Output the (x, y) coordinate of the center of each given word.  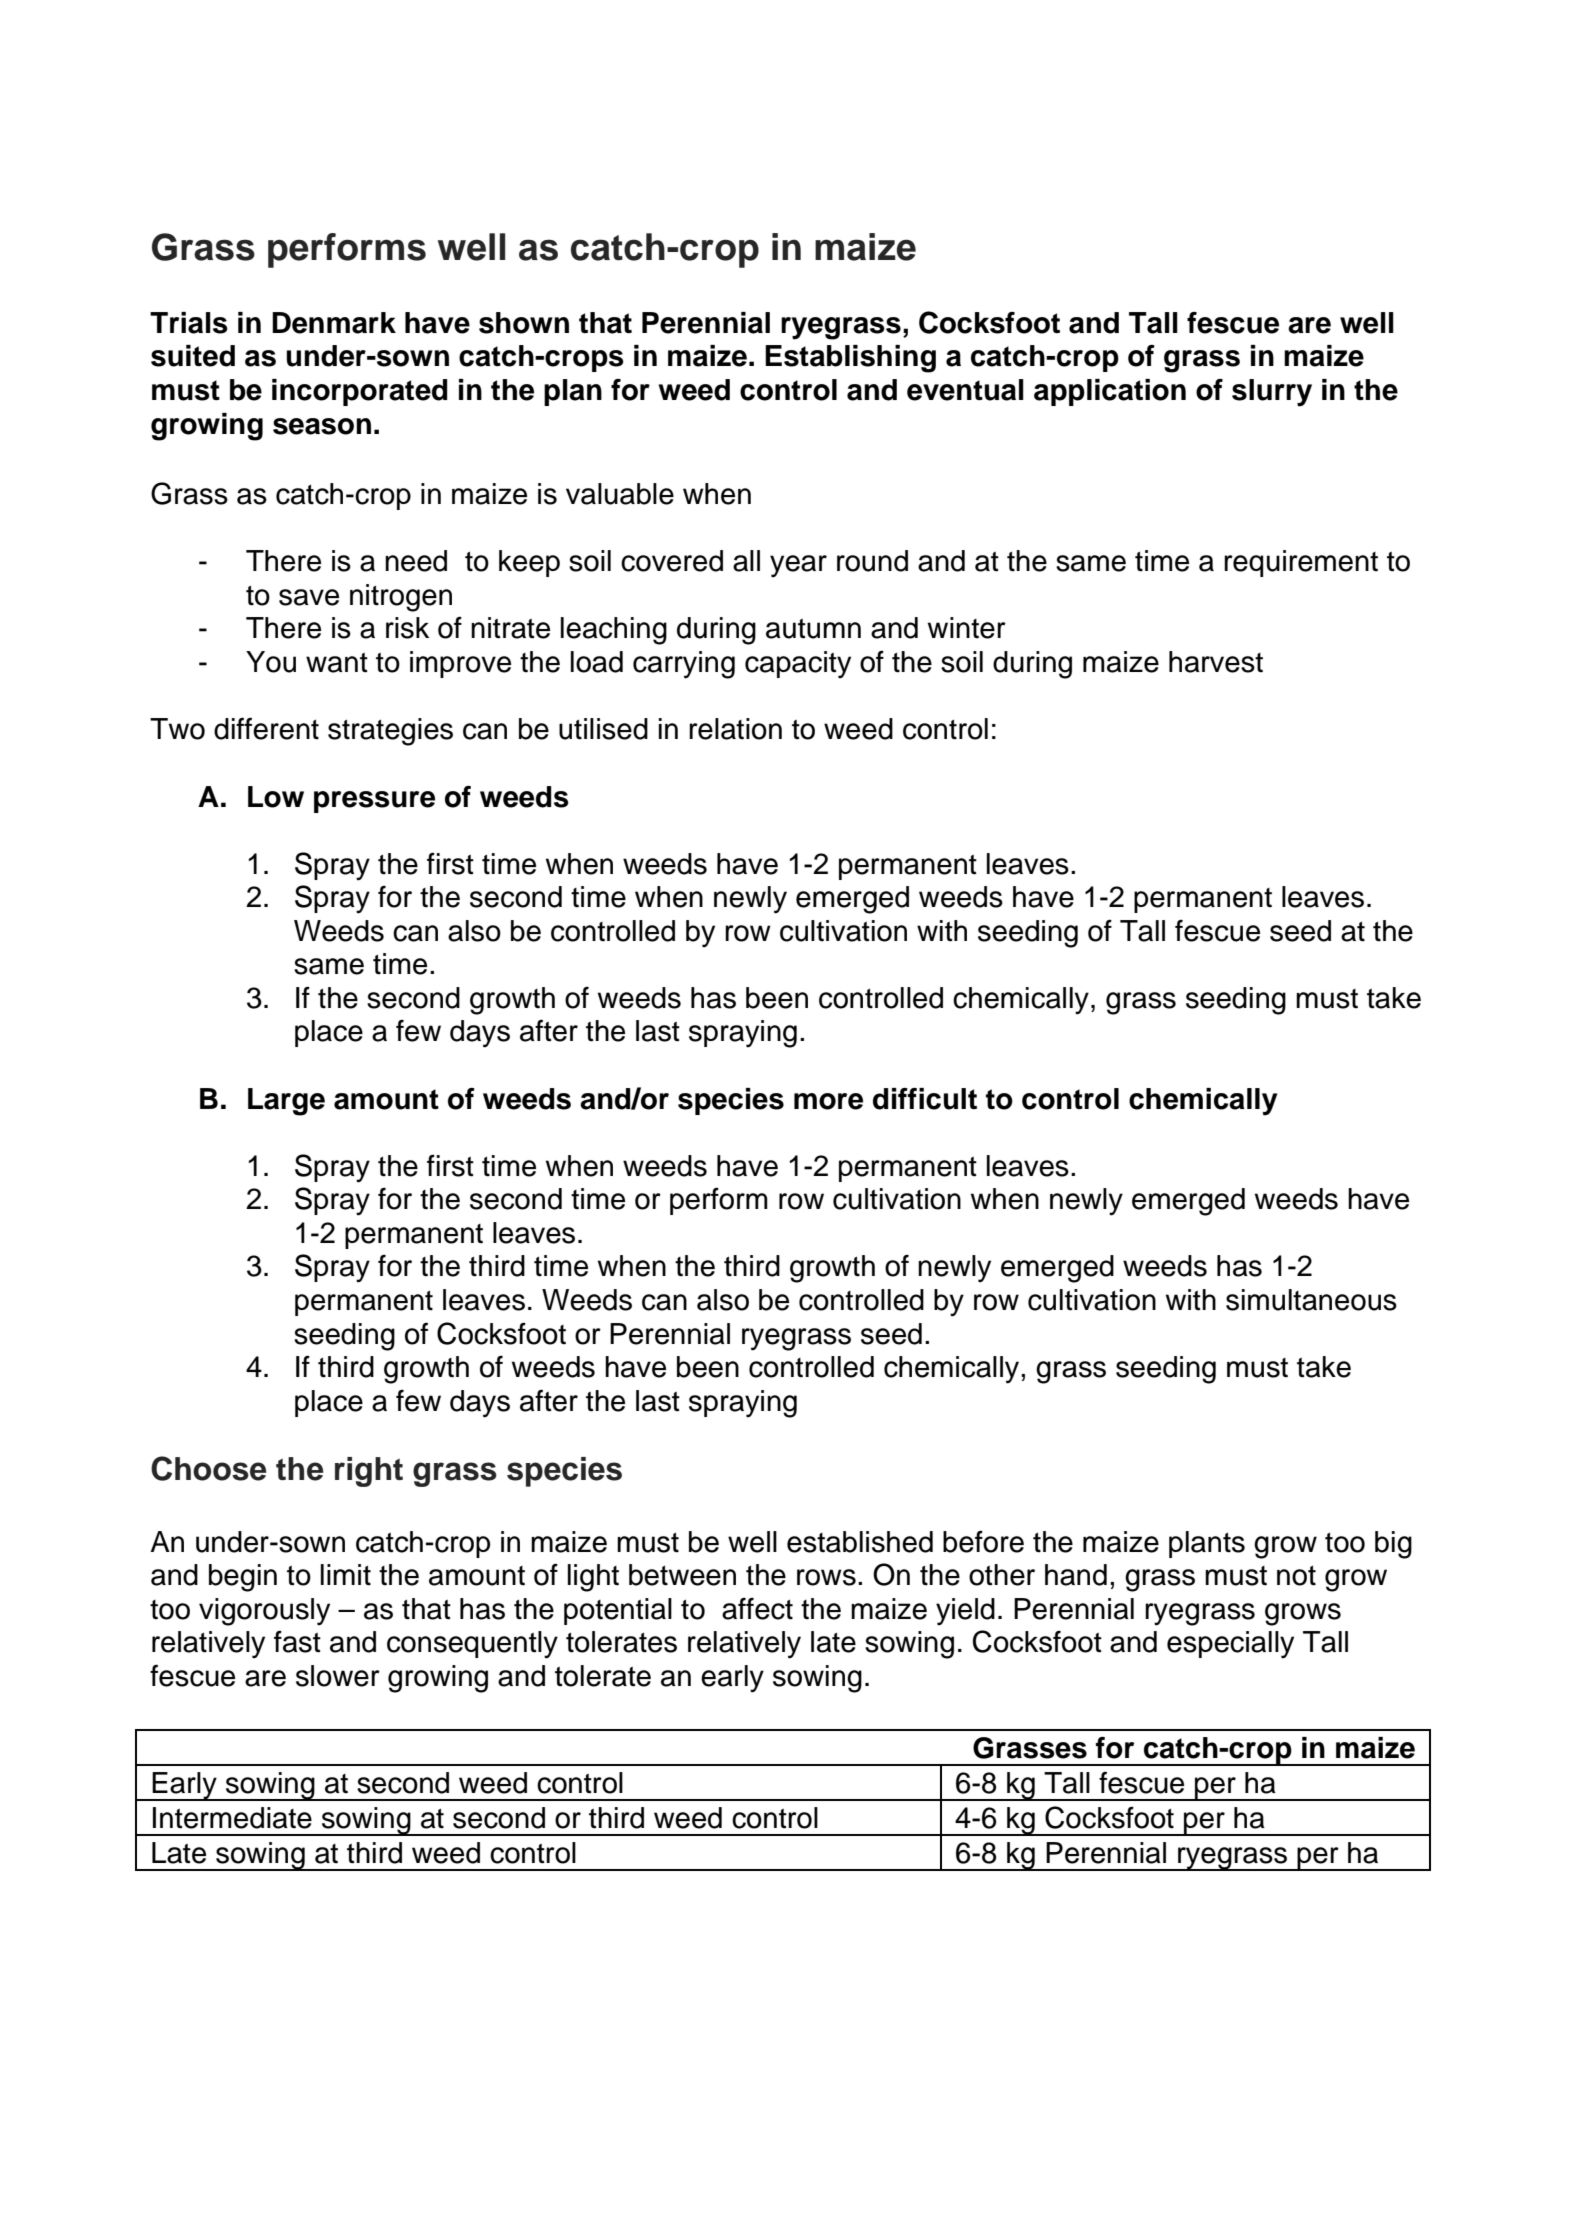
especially (1230, 1645)
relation (735, 729)
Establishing (850, 359)
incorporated (359, 392)
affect (757, 1608)
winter (967, 628)
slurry (1272, 393)
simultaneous (1311, 1300)
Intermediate (232, 1818)
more (828, 1101)
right (369, 1472)
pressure (374, 802)
